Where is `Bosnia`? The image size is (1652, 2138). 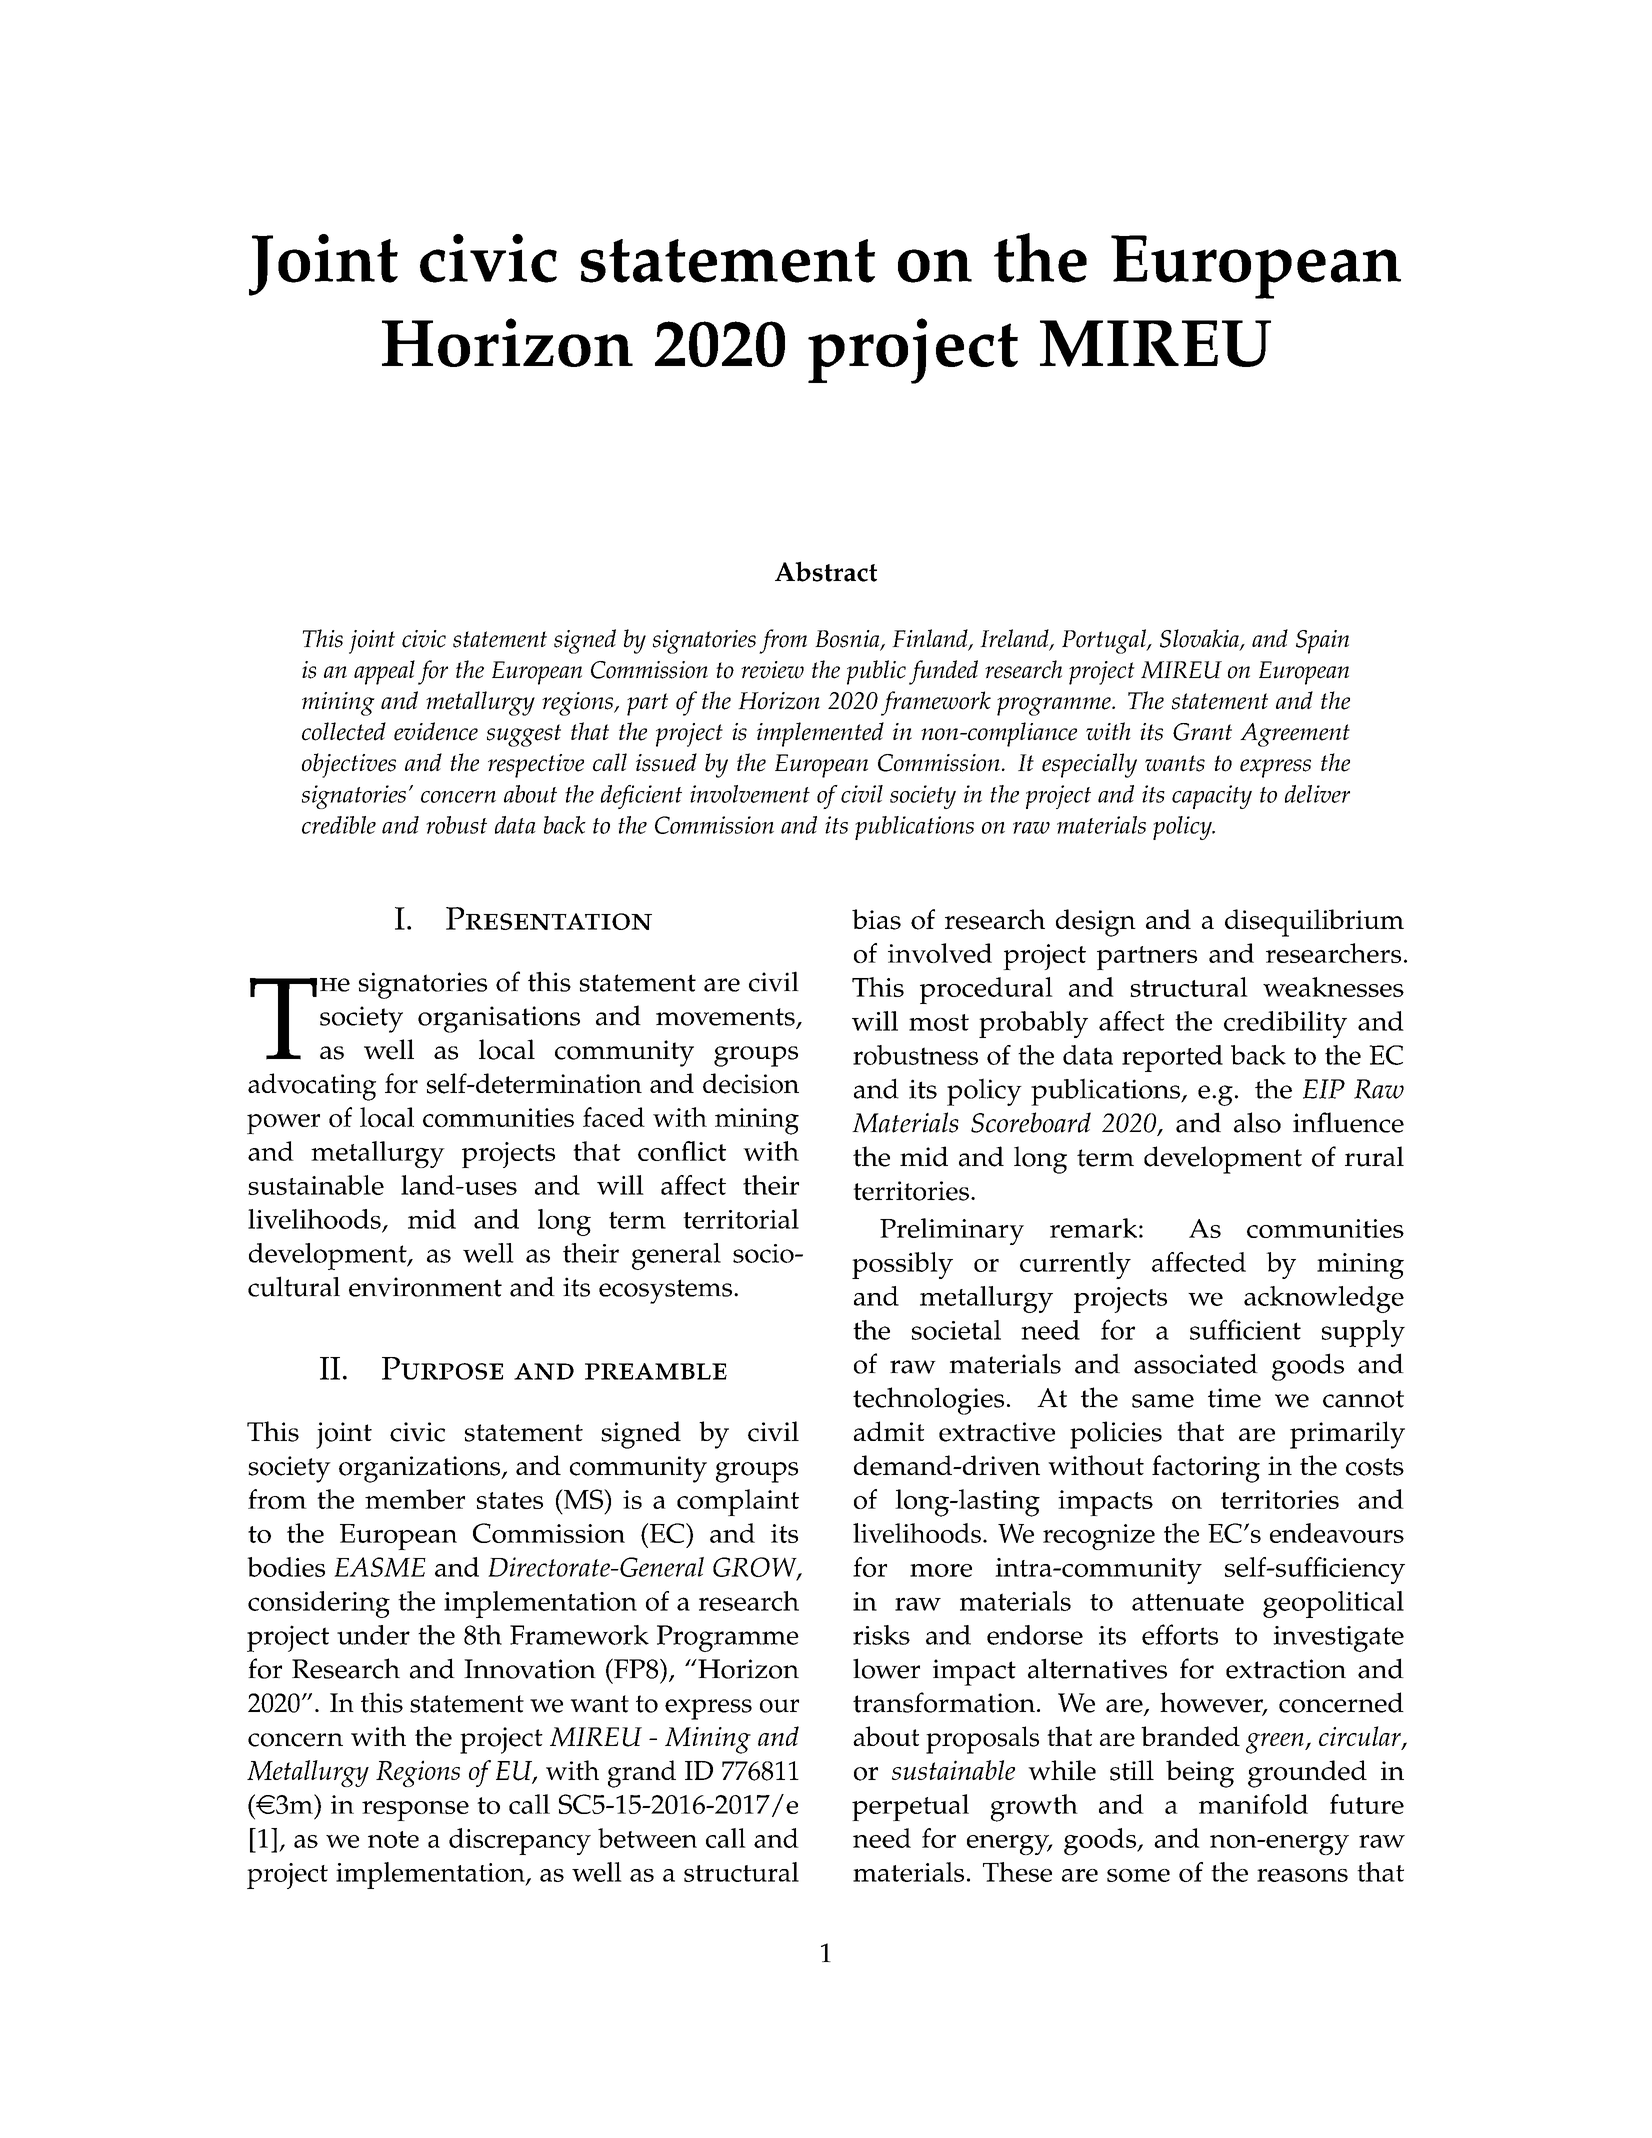 Bosnia is located at coordinates (848, 640).
